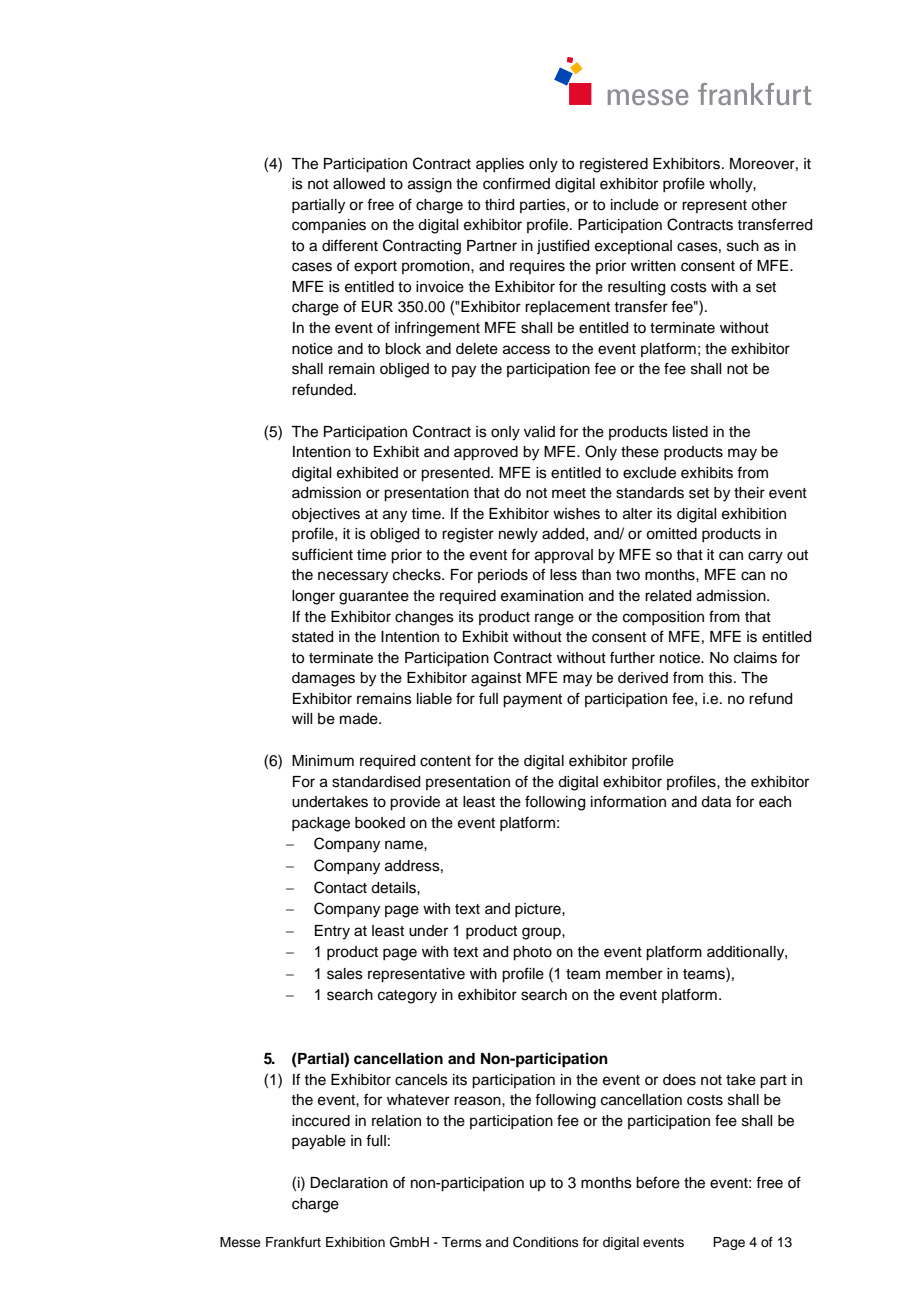 This screenshot has height=1308, width=924. I want to click on third, so click(499, 205).
